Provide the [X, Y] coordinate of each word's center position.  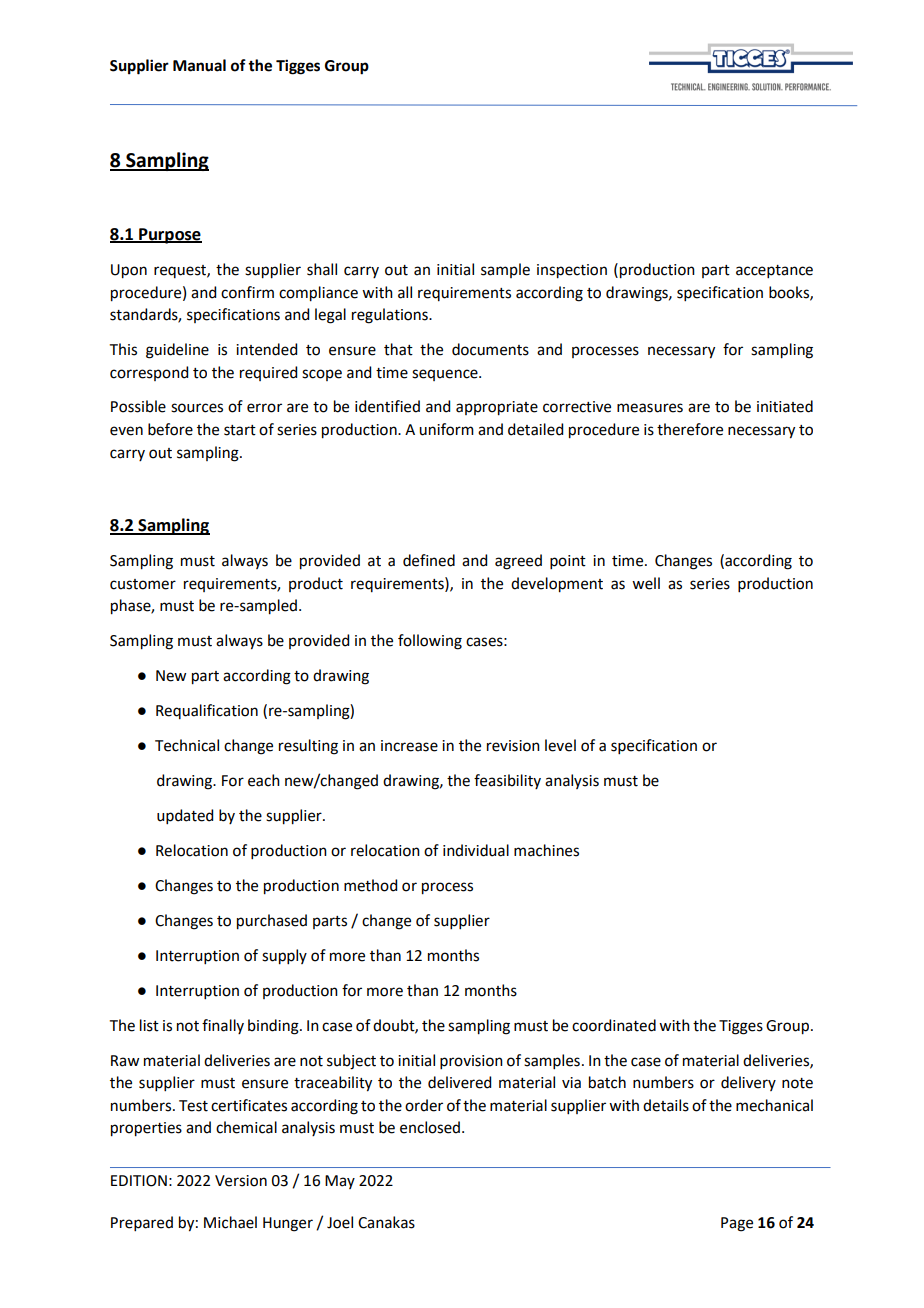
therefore [690, 429]
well [646, 583]
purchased [272, 922]
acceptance [774, 271]
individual [476, 850]
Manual [199, 65]
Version [241, 1181]
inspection [572, 271]
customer [143, 584]
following [430, 642]
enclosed [430, 1127]
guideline [177, 351]
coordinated [614, 1025]
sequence [446, 375]
